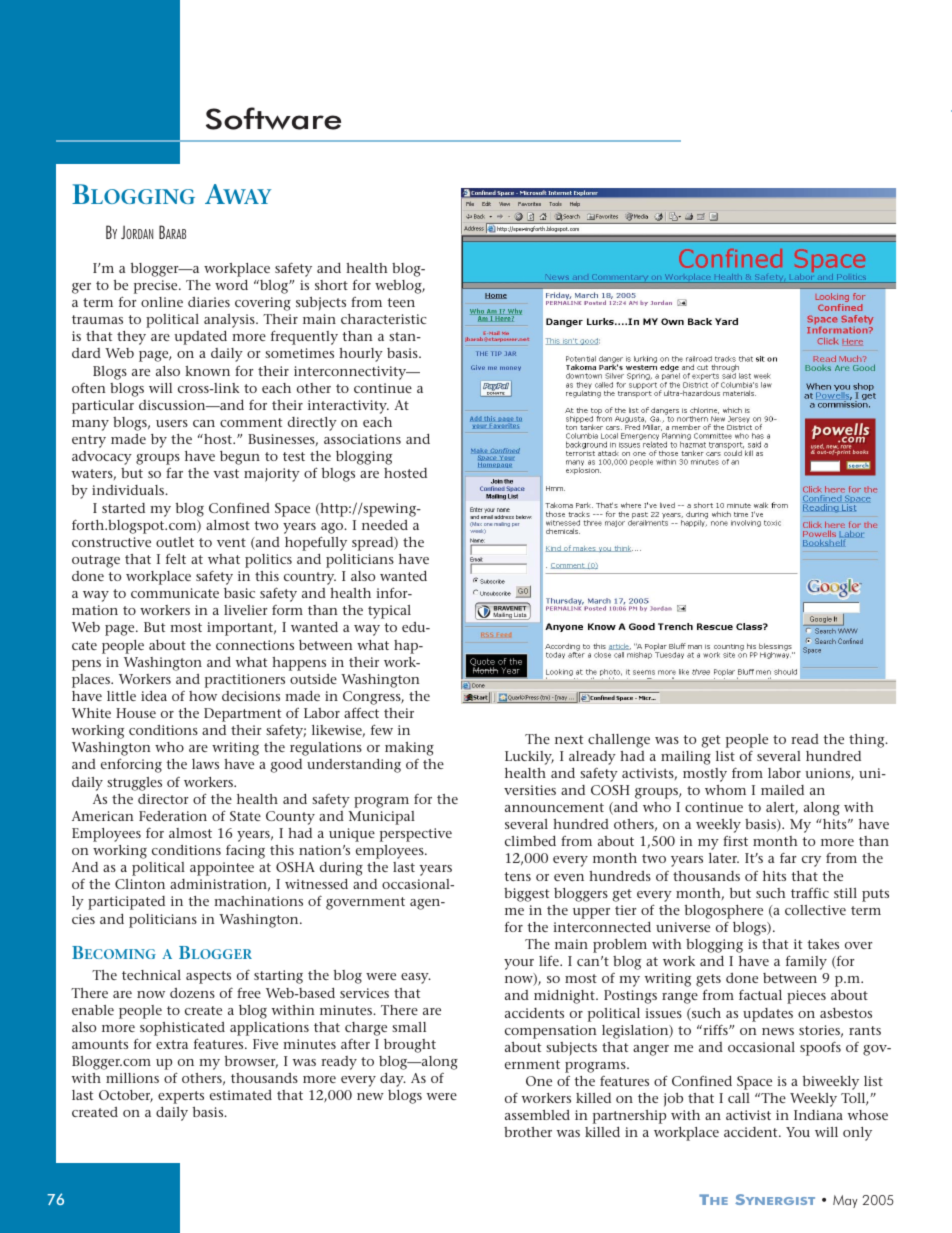 The height and width of the page is (1233, 952). Describe the element at coordinates (537, 1115) in the page. I see `assembled` at that location.
